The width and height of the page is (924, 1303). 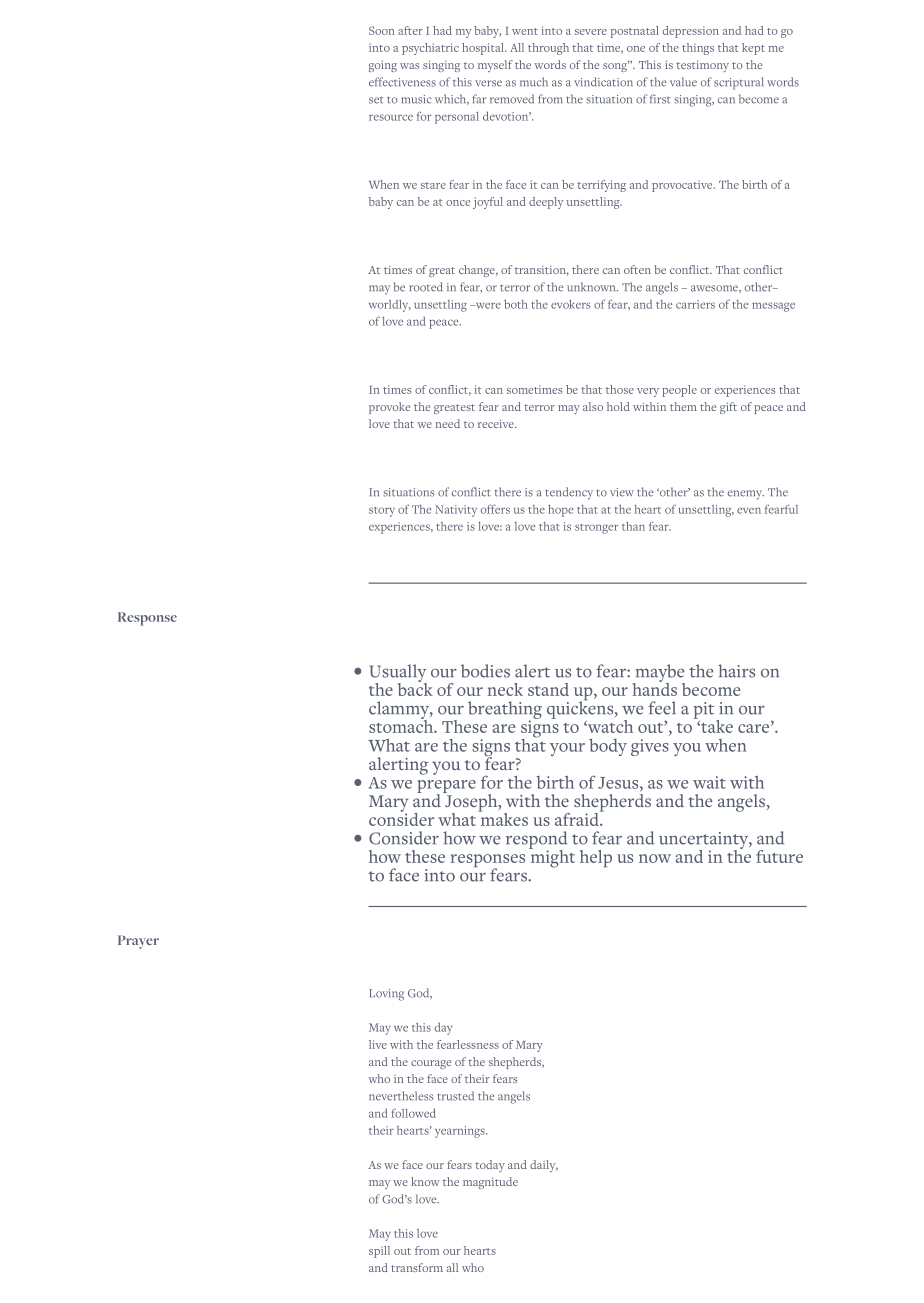 What do you see at coordinates (503, 818) in the page?
I see `makes` at bounding box center [503, 818].
